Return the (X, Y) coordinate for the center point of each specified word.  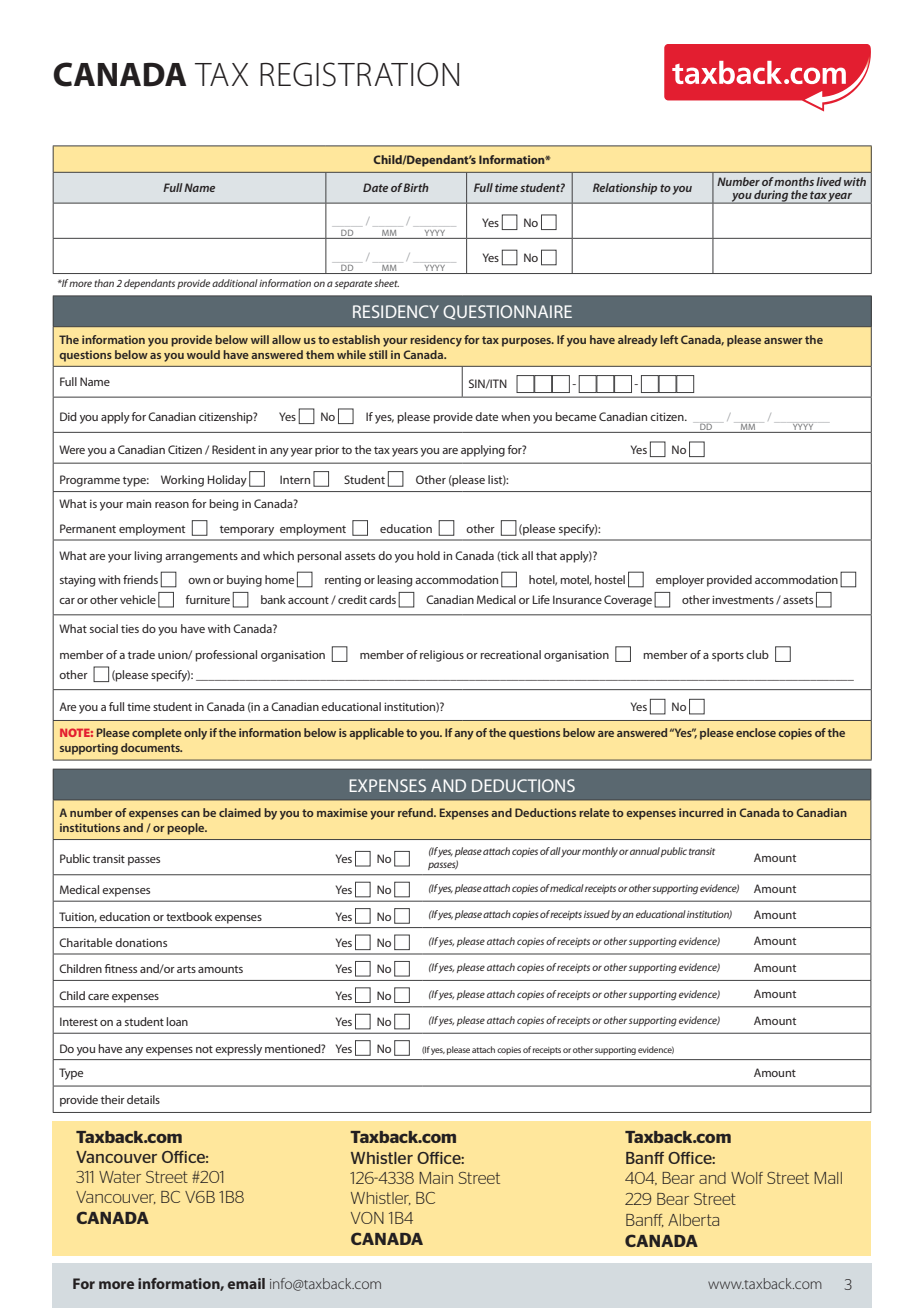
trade (141, 654)
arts (186, 969)
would (203, 354)
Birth (416, 187)
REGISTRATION (359, 74)
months (794, 181)
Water (120, 1177)
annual (645, 851)
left (669, 339)
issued (597, 914)
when (515, 416)
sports (728, 656)
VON (367, 1218)
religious (442, 656)
